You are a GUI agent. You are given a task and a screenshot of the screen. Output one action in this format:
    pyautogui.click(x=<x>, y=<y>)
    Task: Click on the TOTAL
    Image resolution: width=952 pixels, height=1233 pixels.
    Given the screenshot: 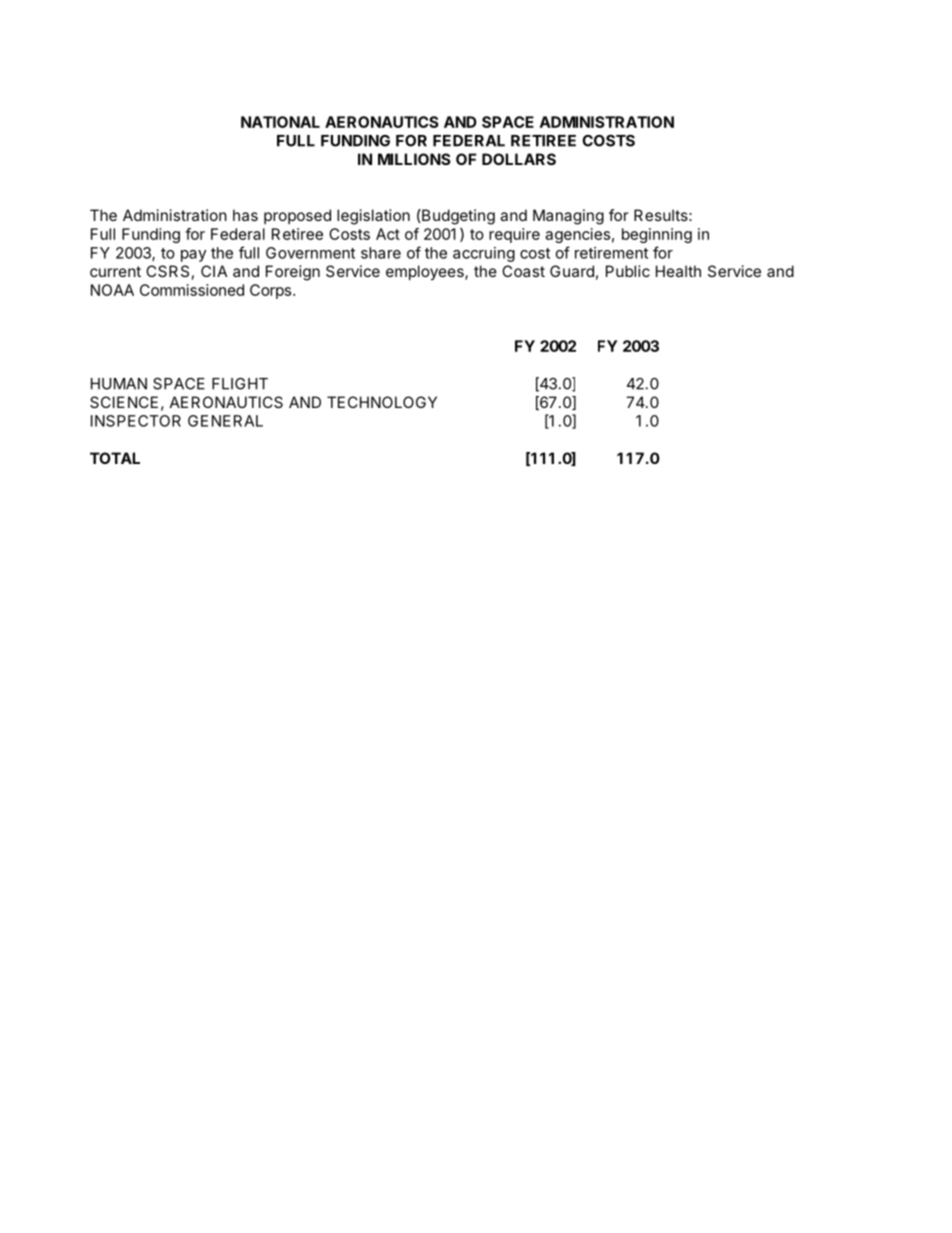 What is the action you would take?
    pyautogui.click(x=115, y=458)
